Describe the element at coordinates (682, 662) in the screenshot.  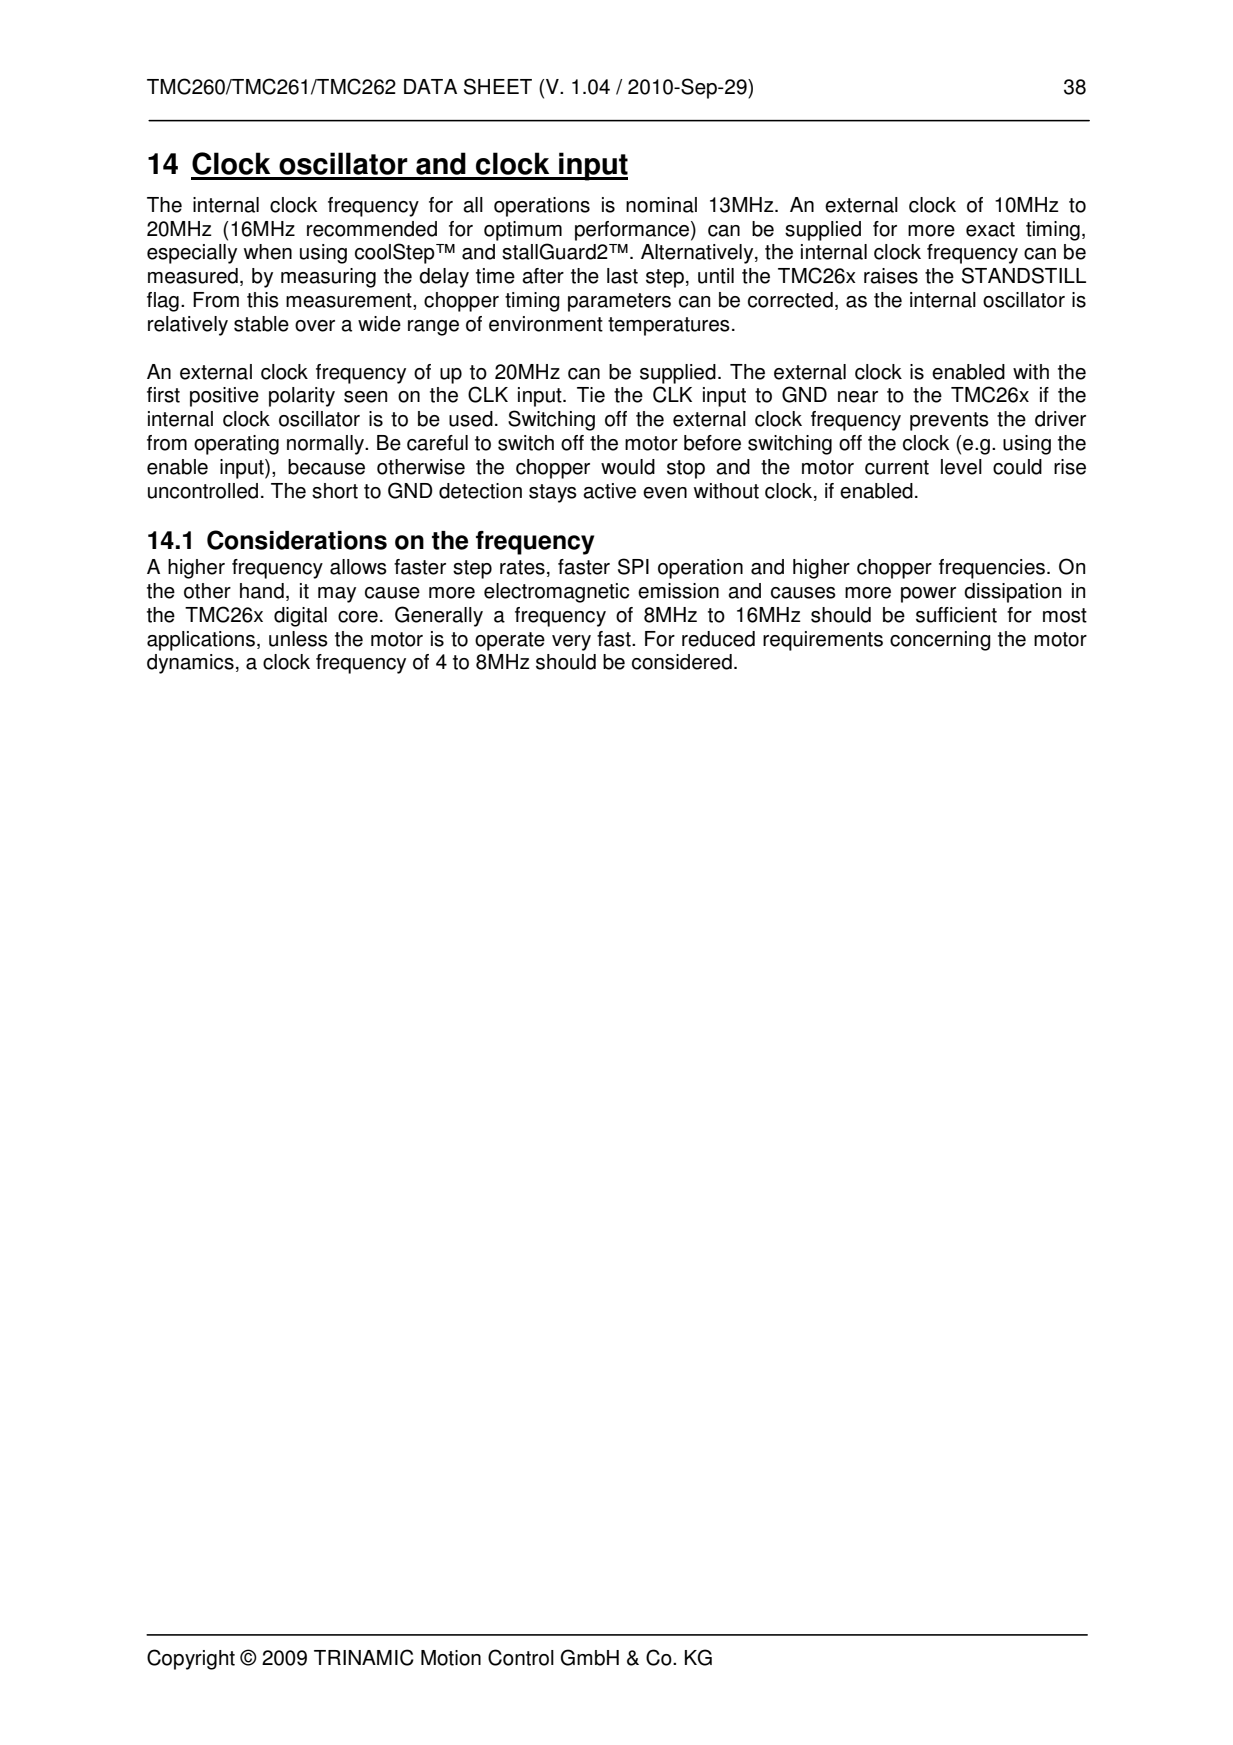
I see `considered` at that location.
